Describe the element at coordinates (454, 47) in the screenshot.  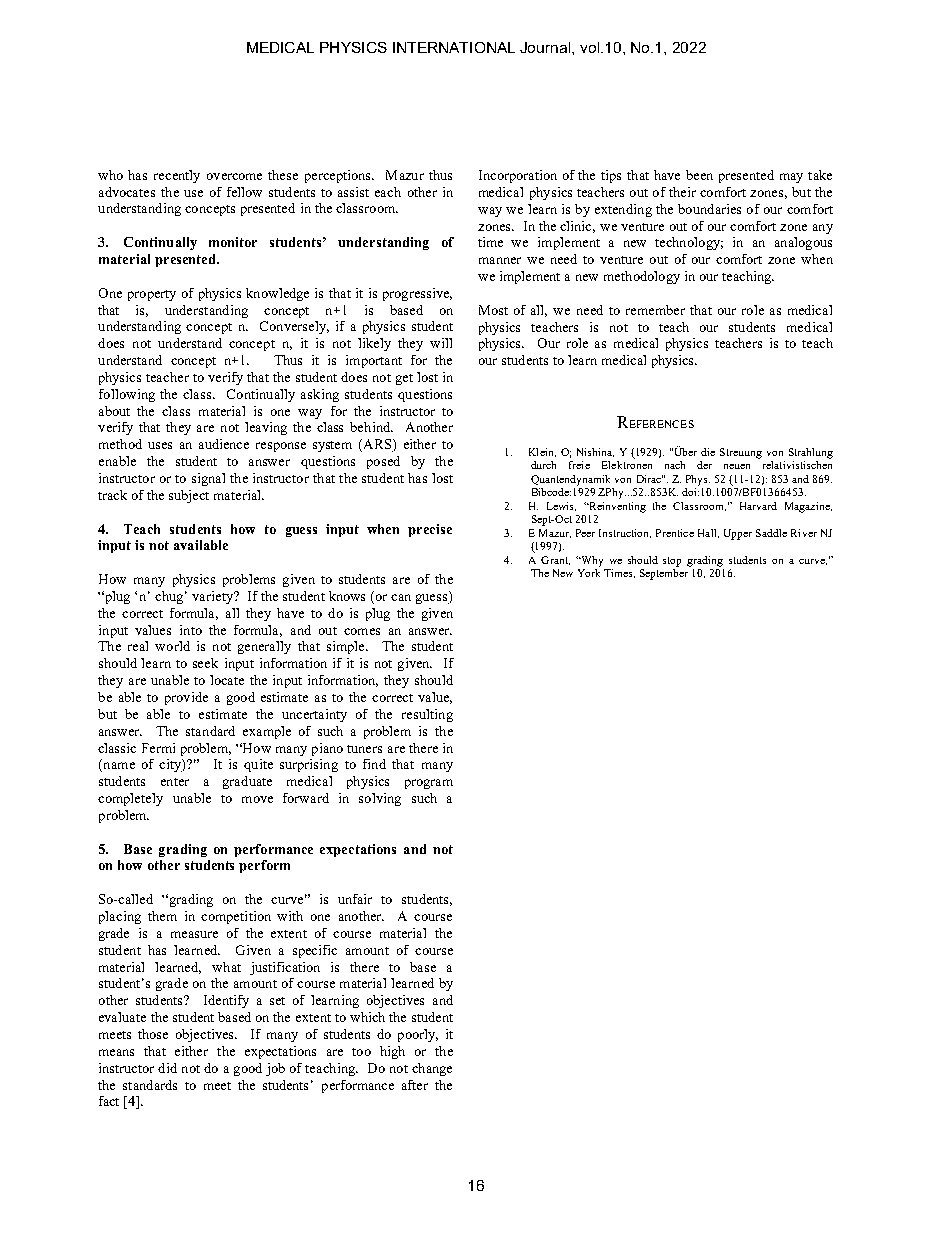
I see `INTERNATIONAL` at that location.
